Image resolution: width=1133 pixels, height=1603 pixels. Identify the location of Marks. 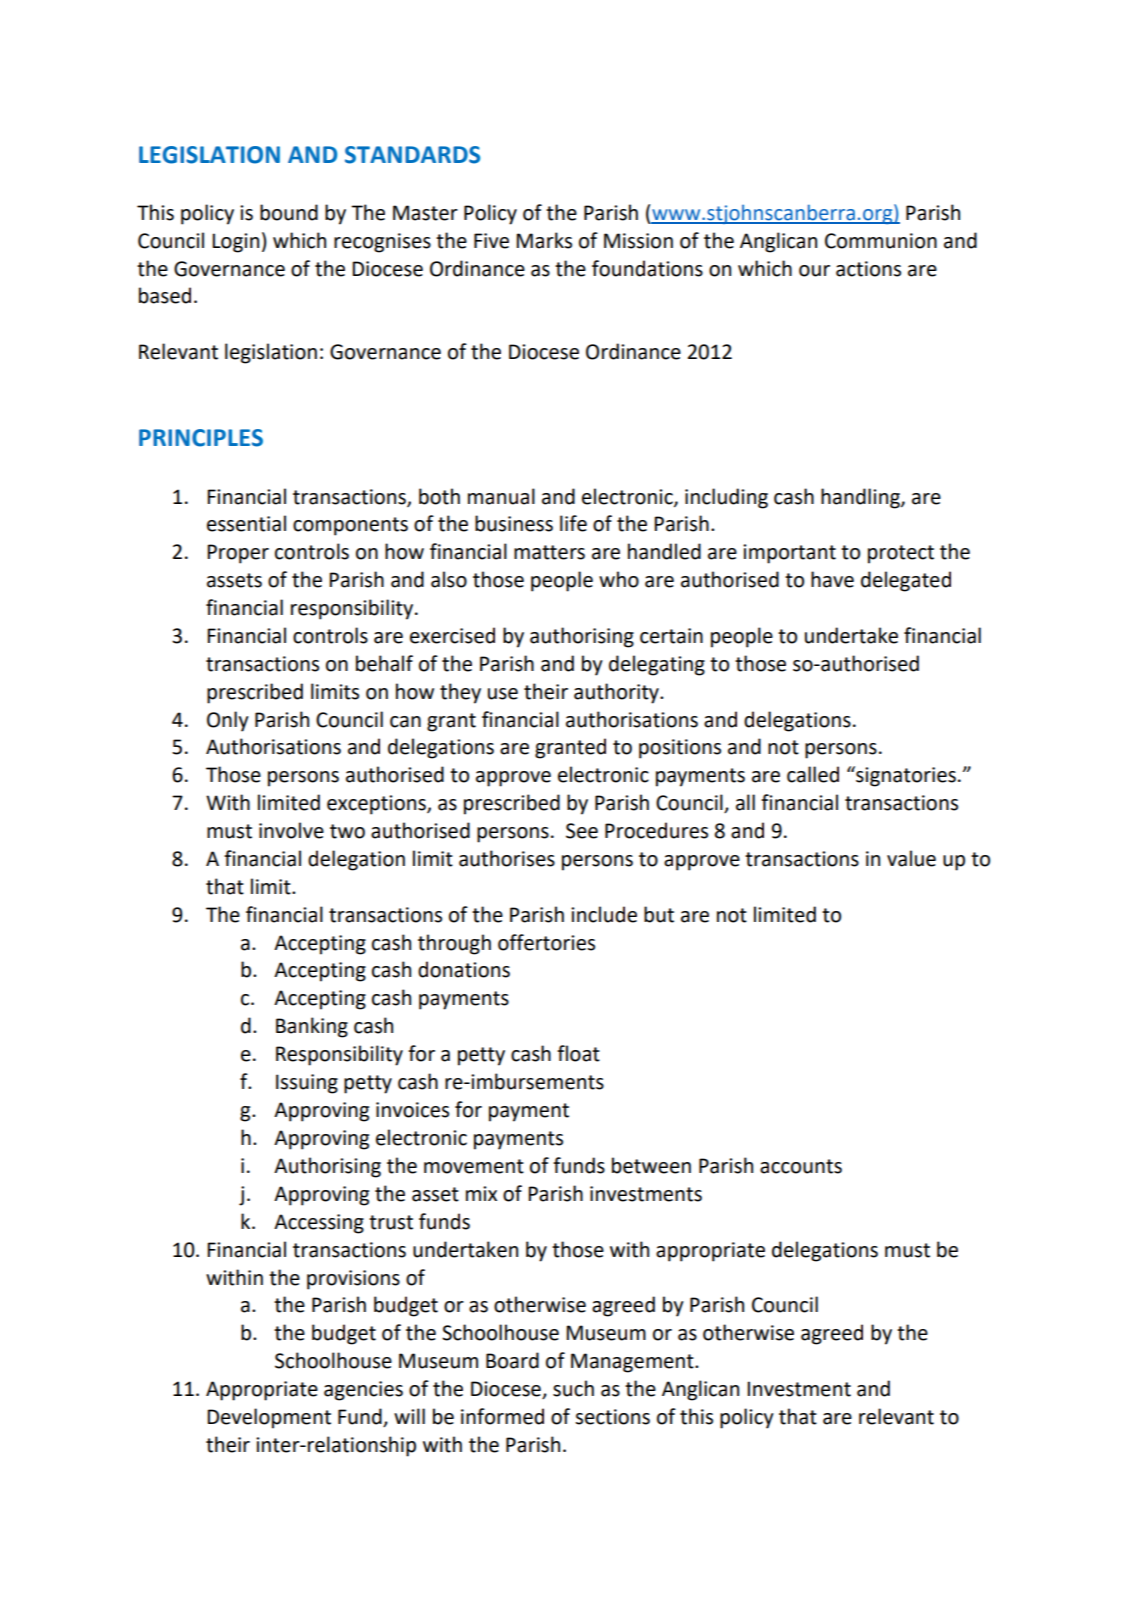
(544, 240).
